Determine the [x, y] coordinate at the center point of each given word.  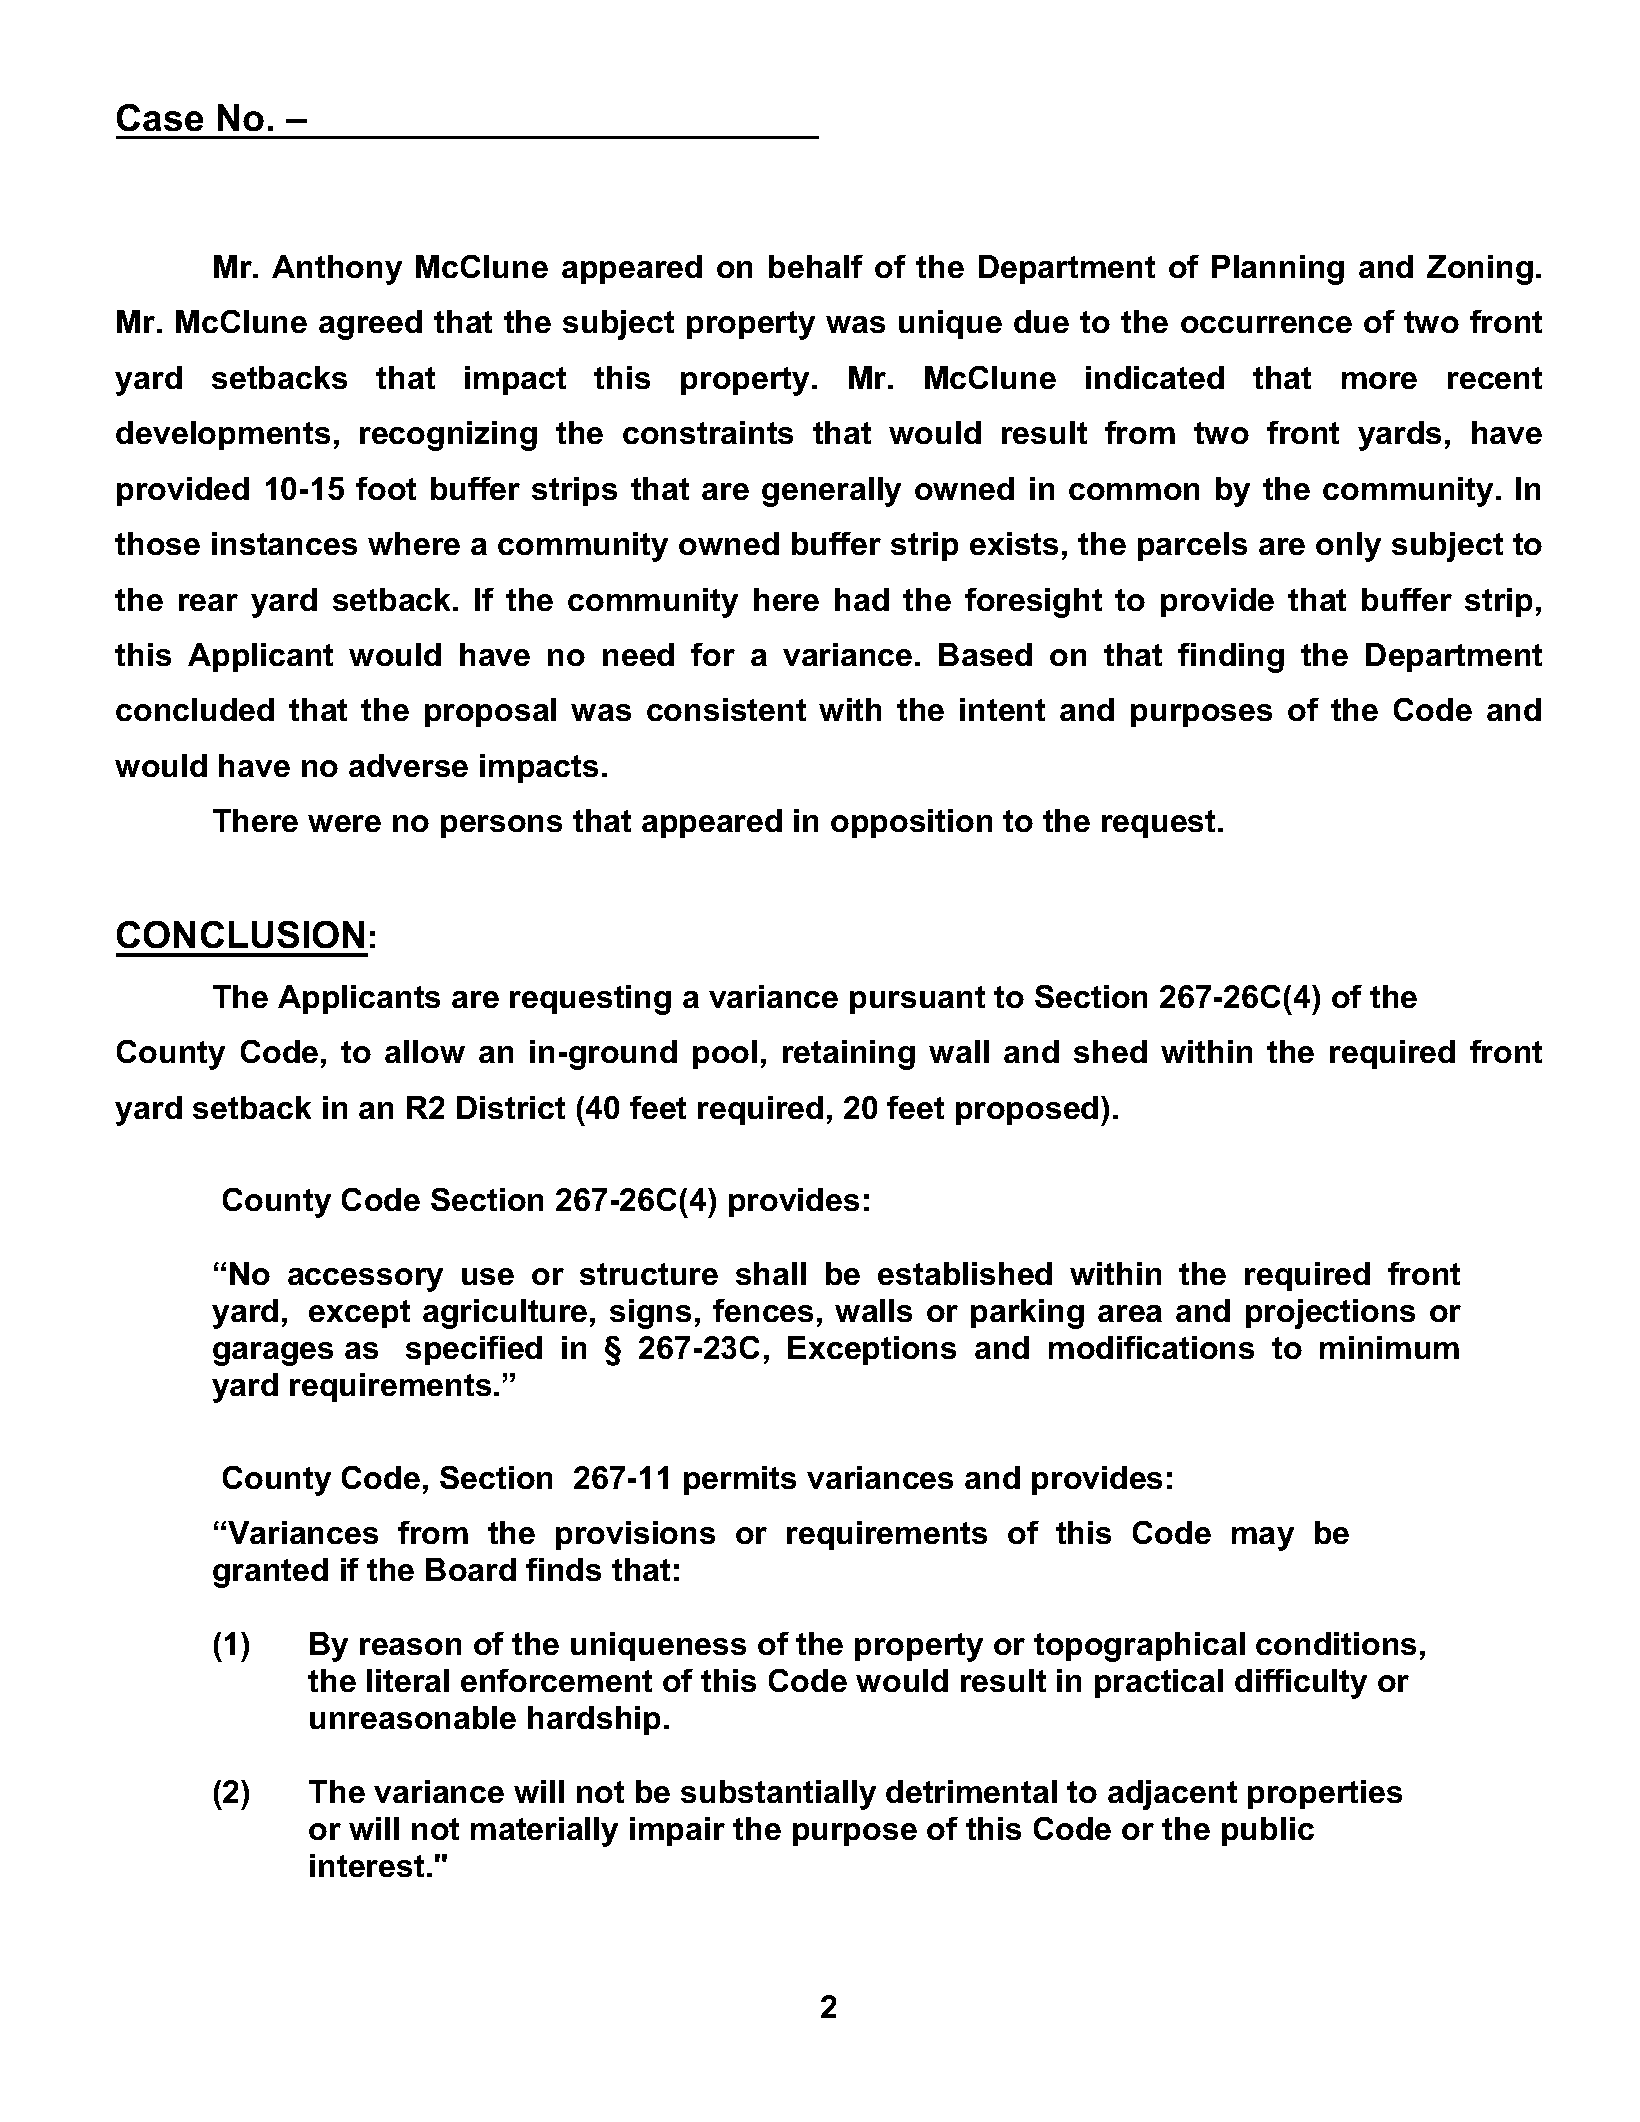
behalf [816, 266]
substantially [778, 1795]
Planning [1278, 270]
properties [1325, 1794]
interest [367, 1865]
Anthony [337, 270]
